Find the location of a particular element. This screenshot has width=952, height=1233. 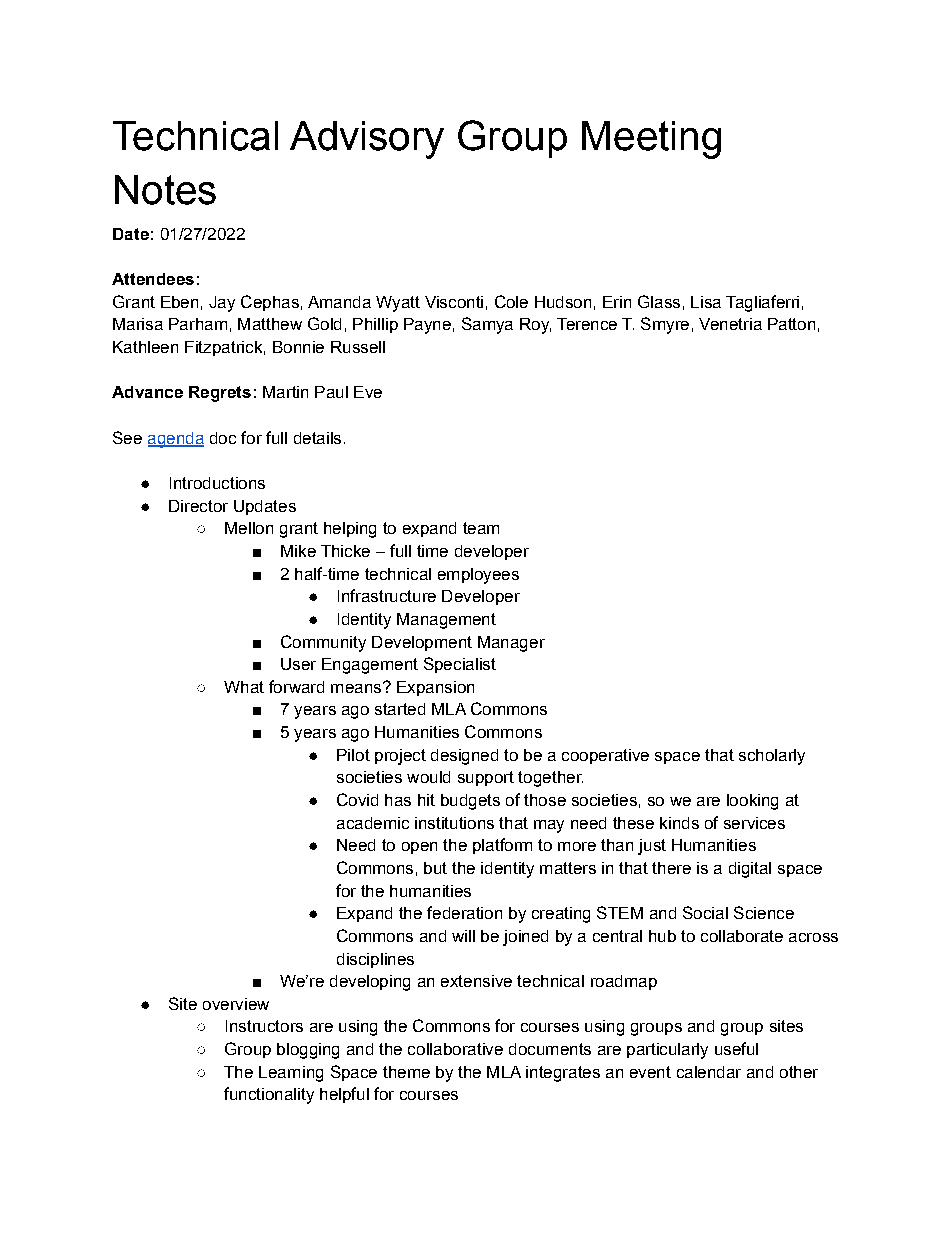

digital is located at coordinates (750, 870).
